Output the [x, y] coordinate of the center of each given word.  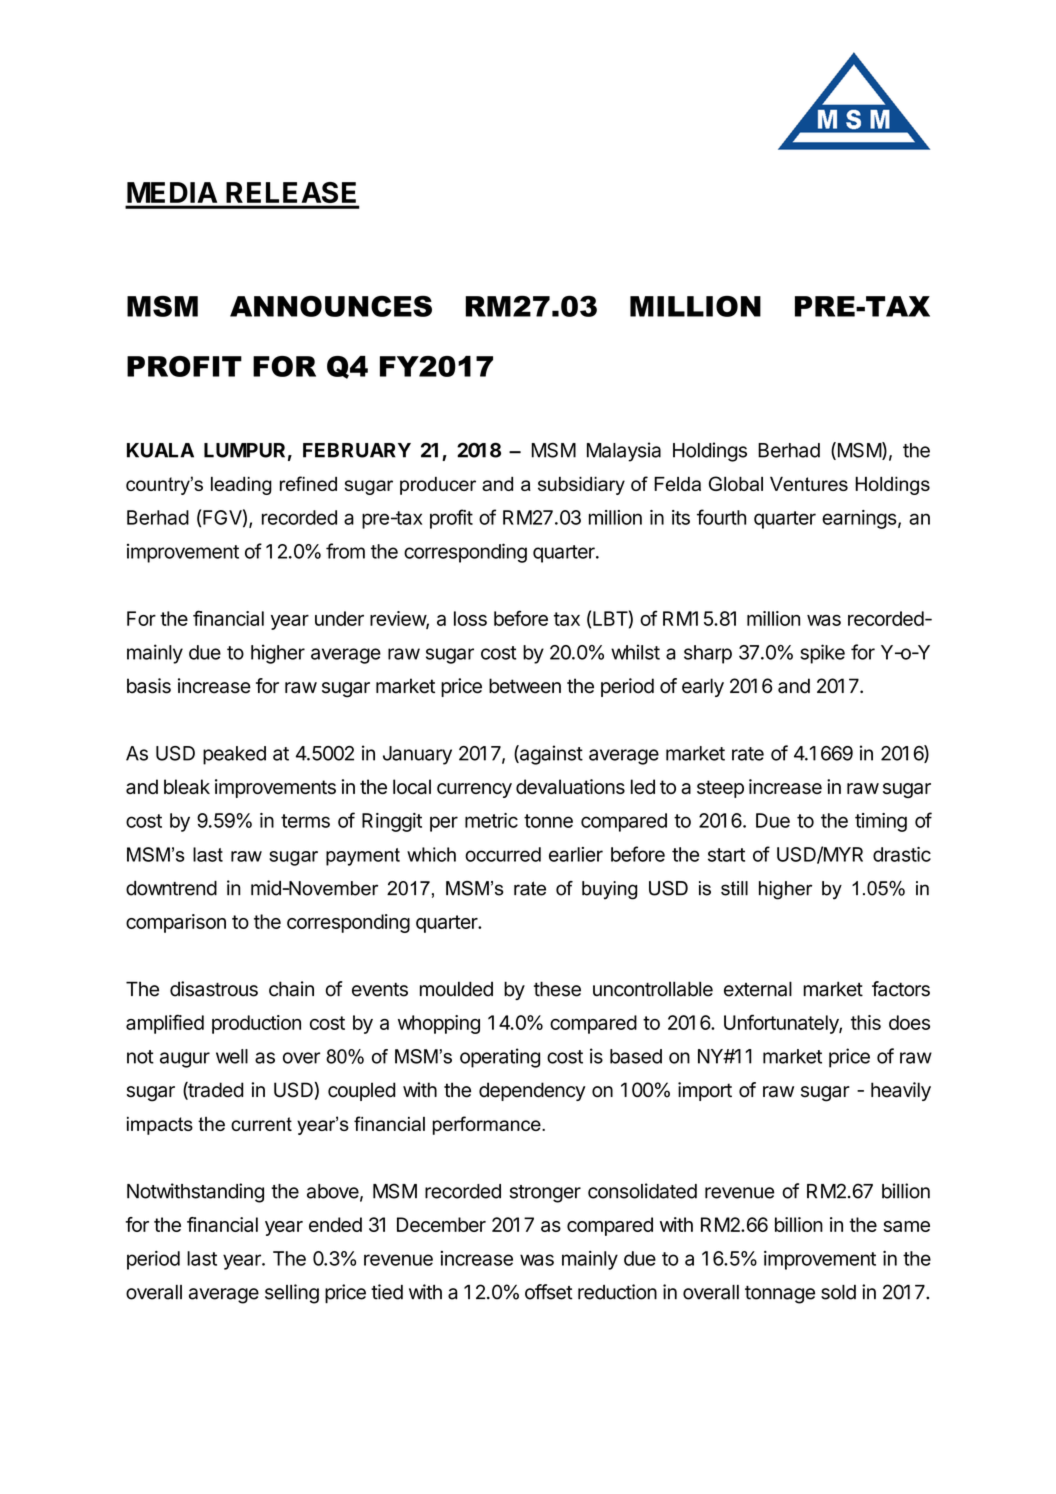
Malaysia [624, 452]
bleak [187, 786]
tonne [548, 821]
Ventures [809, 484]
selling [292, 1294]
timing [881, 822]
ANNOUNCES [331, 306]
